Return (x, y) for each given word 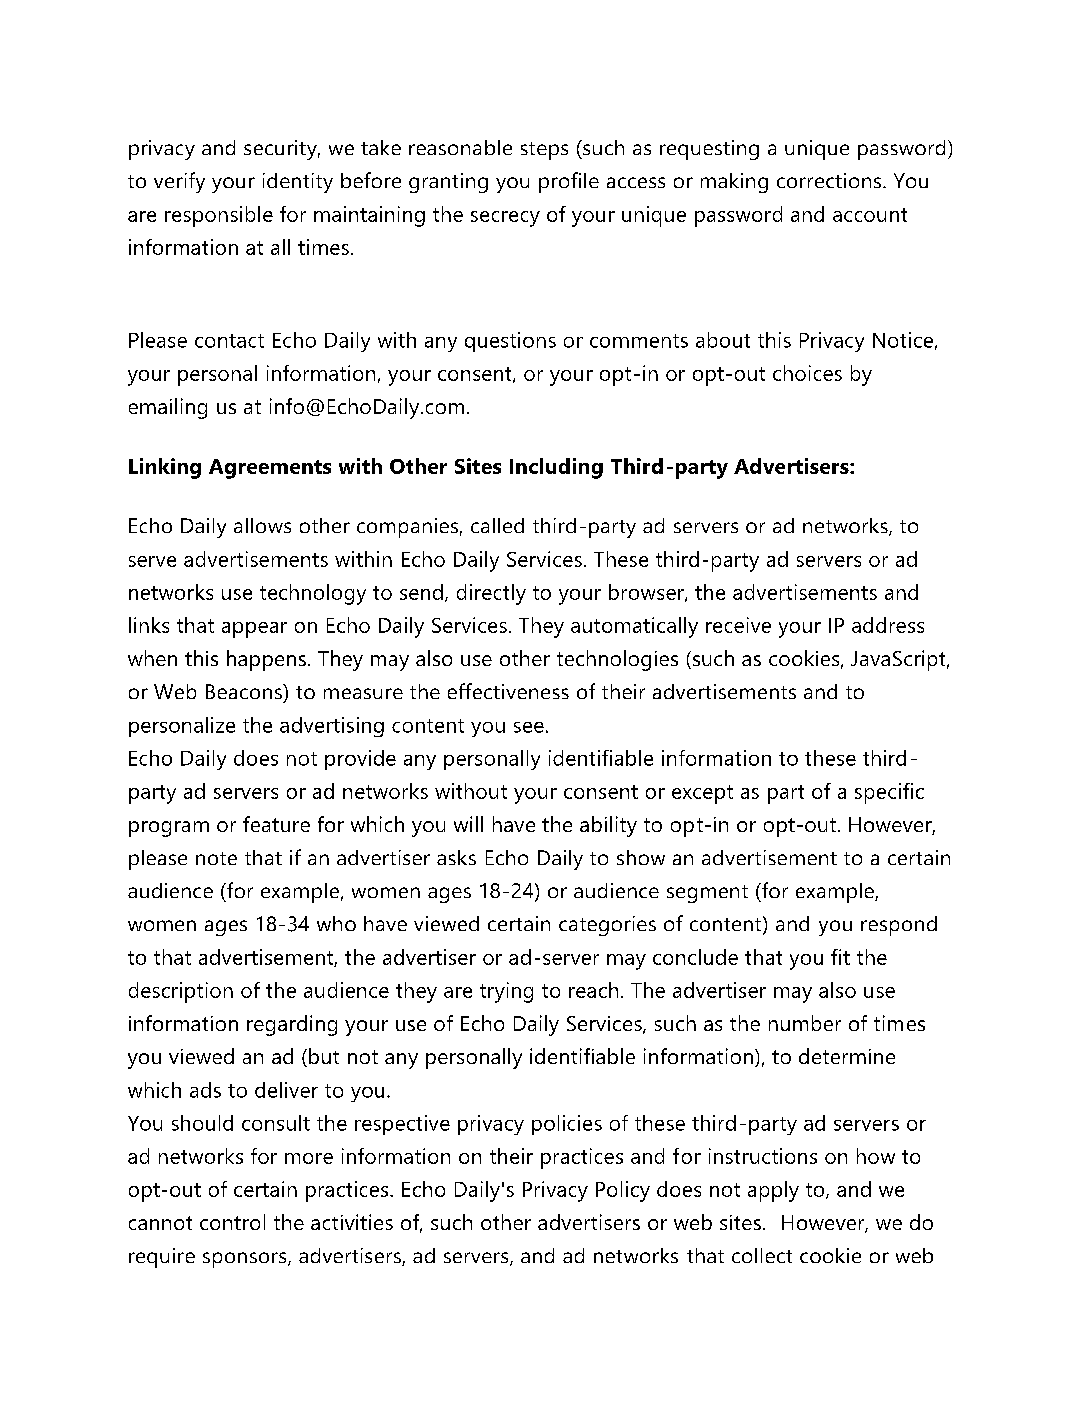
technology (313, 594)
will (468, 824)
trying (506, 992)
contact (229, 341)
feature (276, 824)
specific (889, 793)
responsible (219, 216)
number (805, 1023)
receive (738, 625)
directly (491, 594)
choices (807, 373)
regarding (292, 1025)
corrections (830, 180)
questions (510, 342)
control (232, 1222)
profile (569, 182)
